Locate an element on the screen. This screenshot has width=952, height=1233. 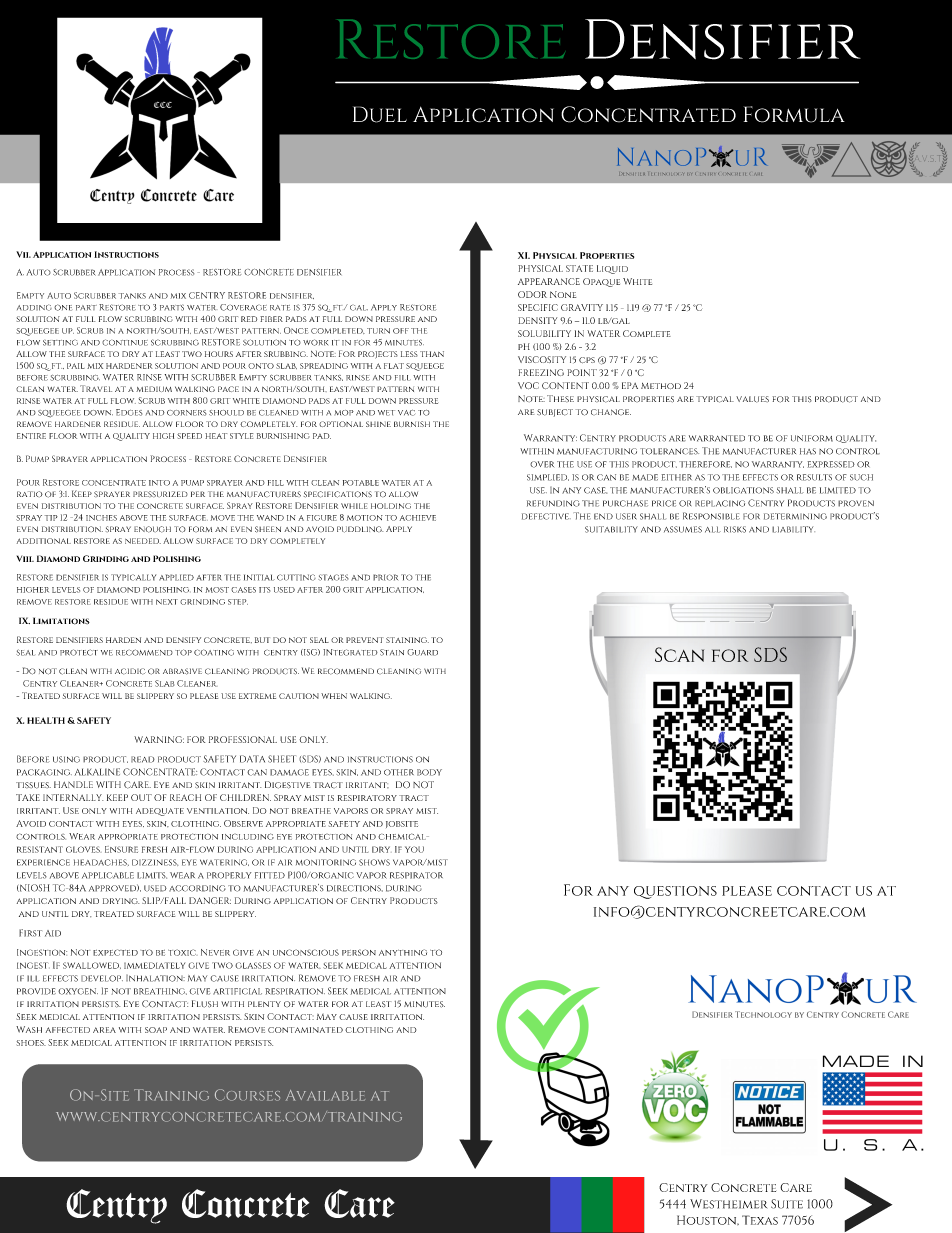
vac is located at coordinates (406, 413).
